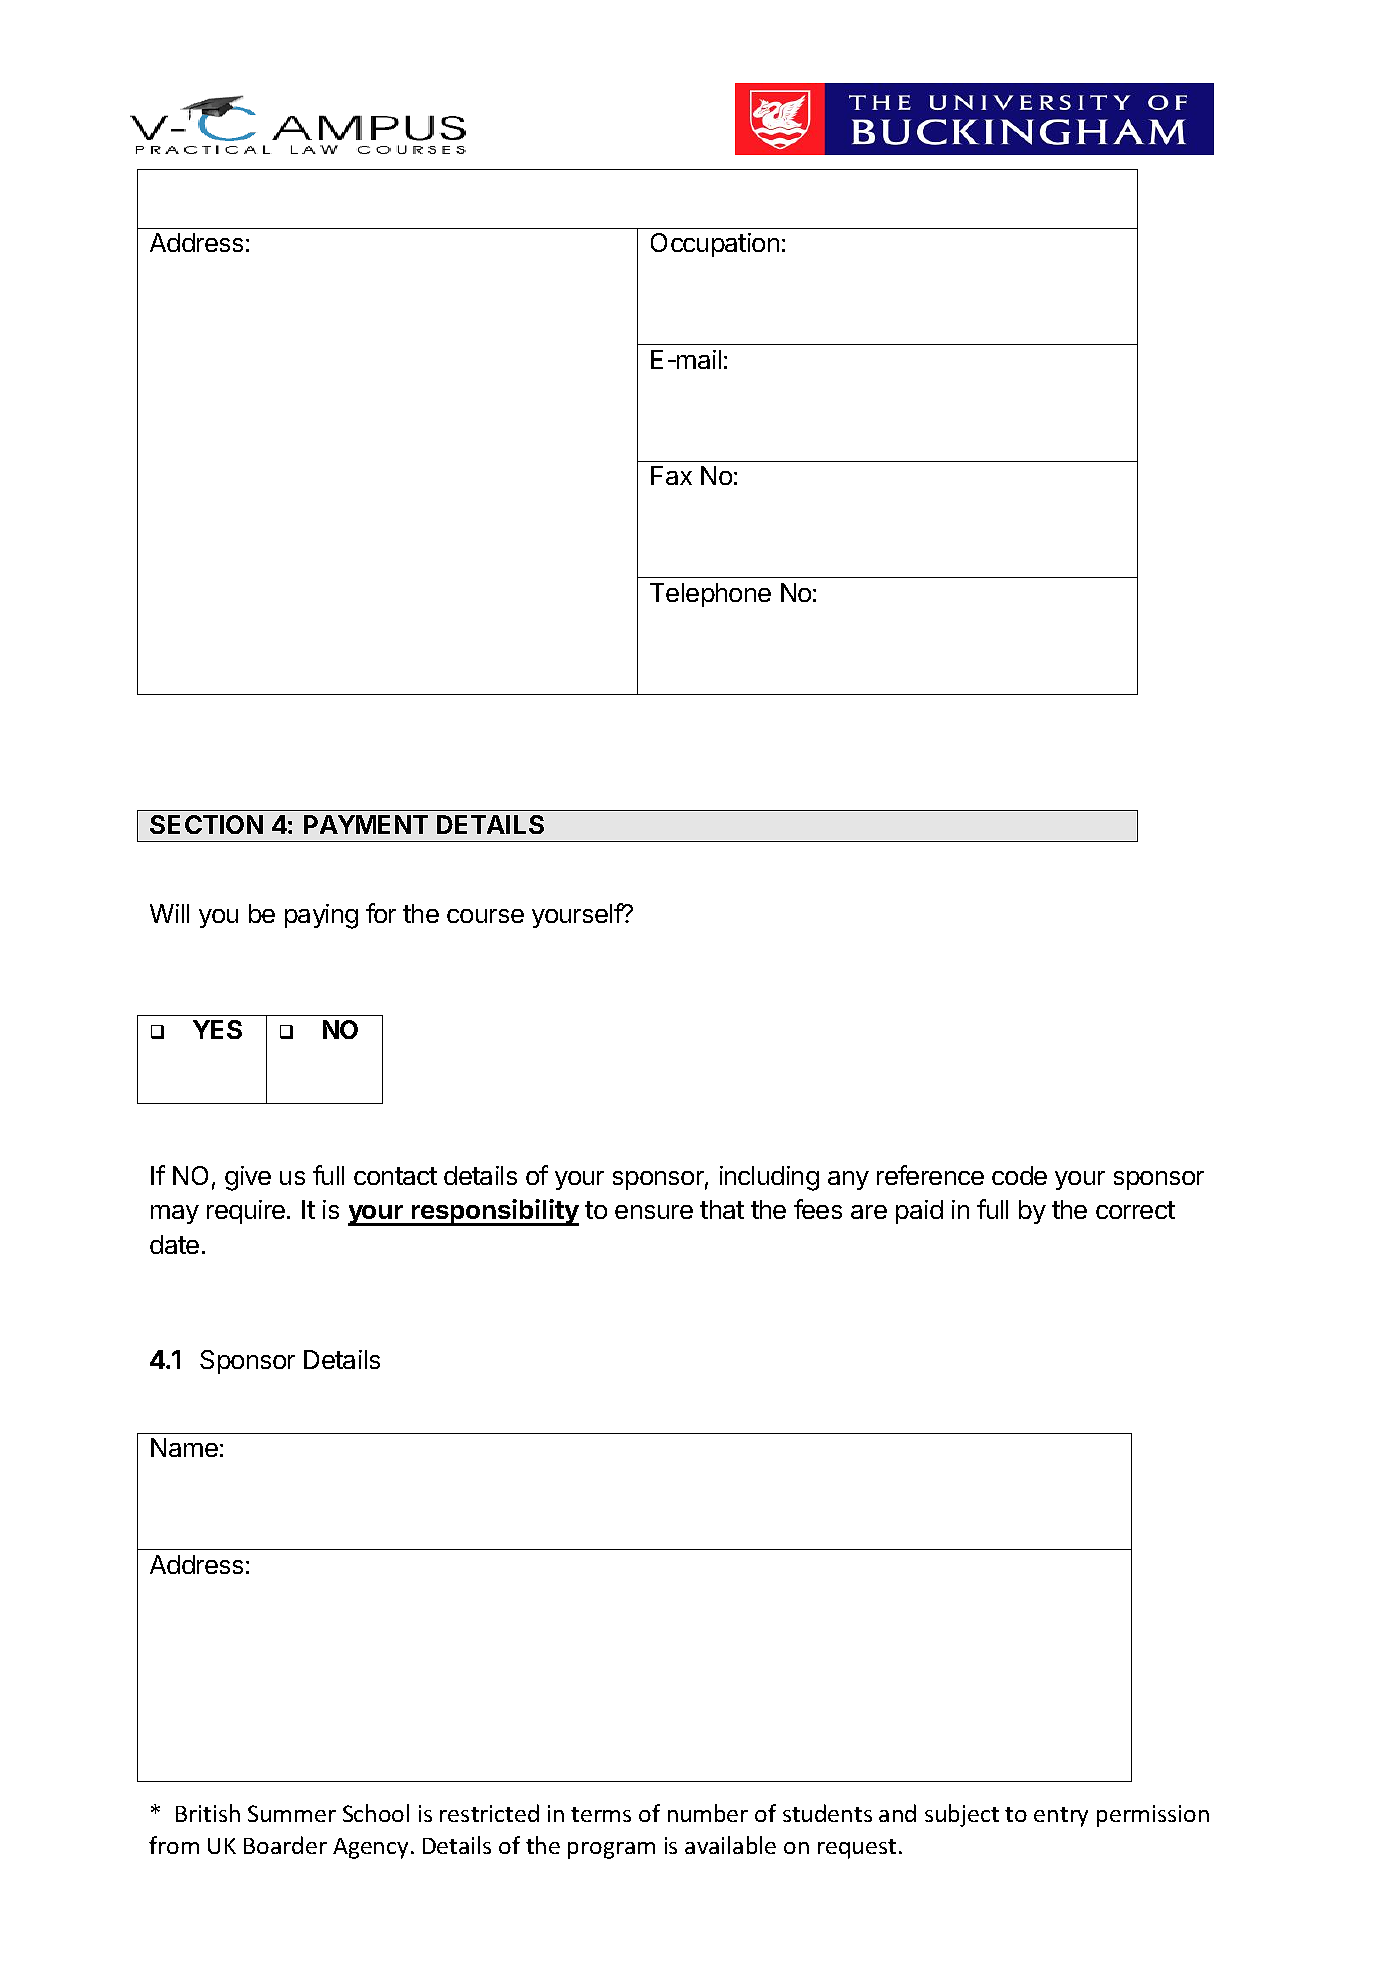 The image size is (1397, 1976). I want to click on PAYMENT, so click(366, 824).
